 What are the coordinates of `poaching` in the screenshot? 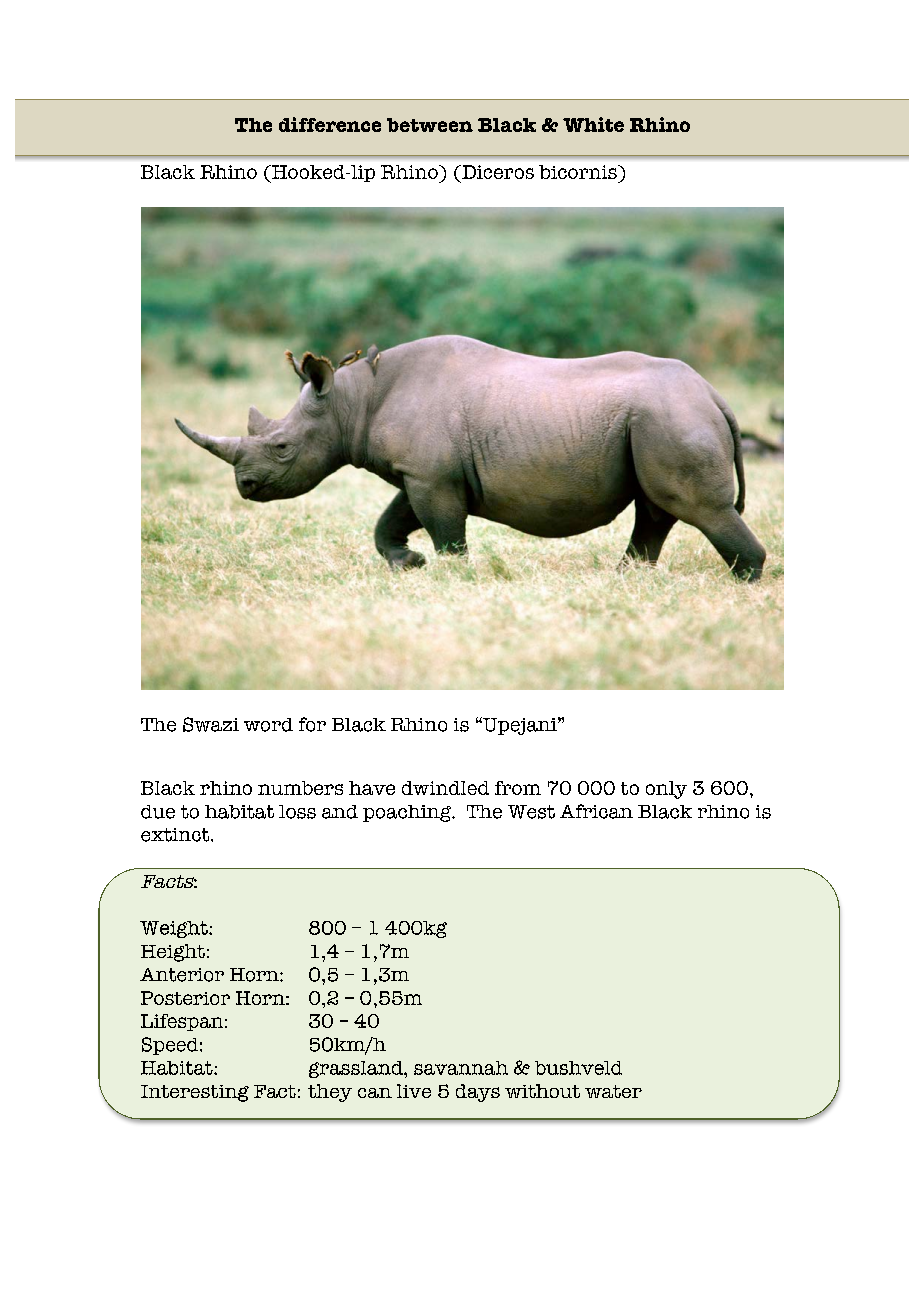 It's located at (408, 813).
